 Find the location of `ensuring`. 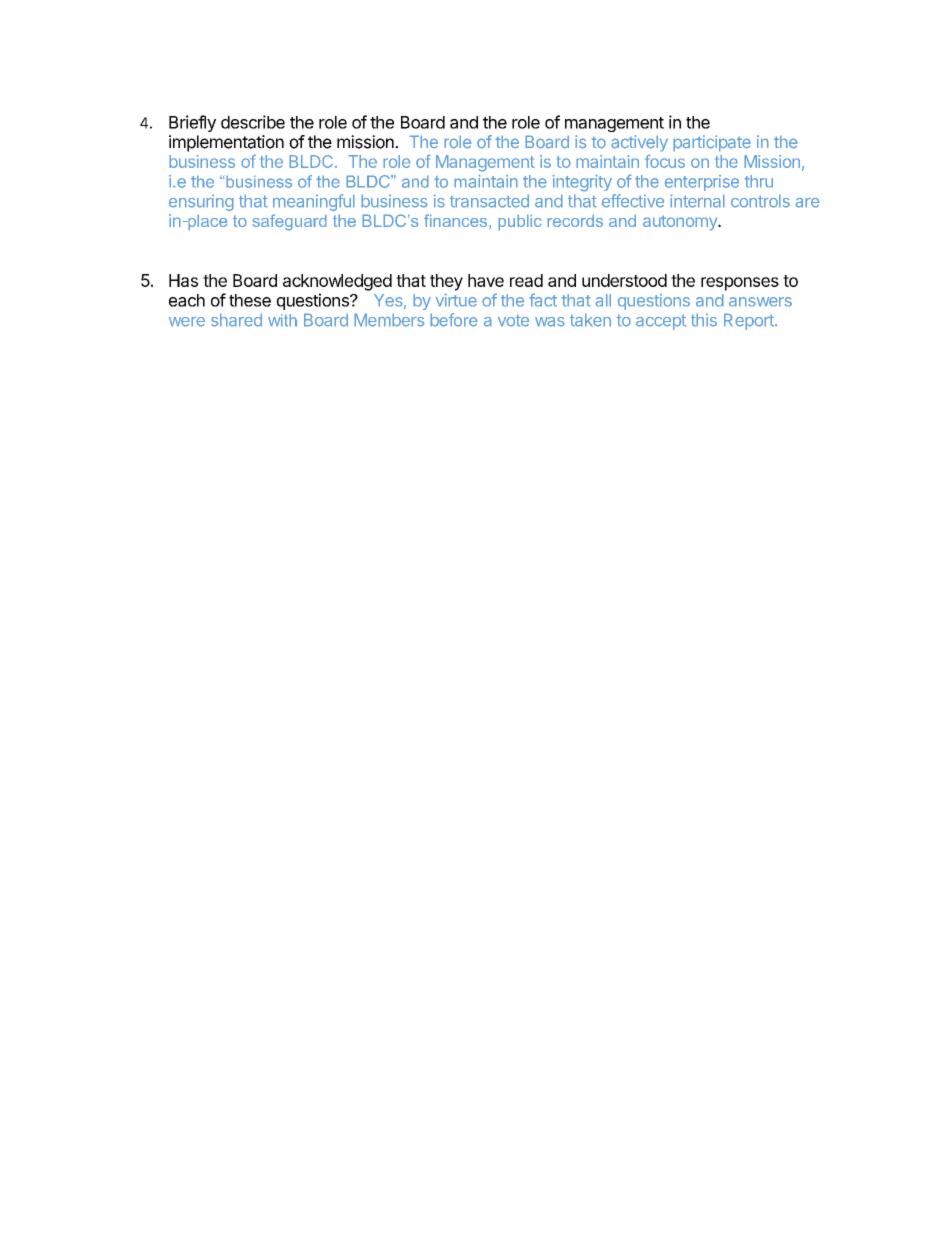

ensuring is located at coordinates (201, 202).
